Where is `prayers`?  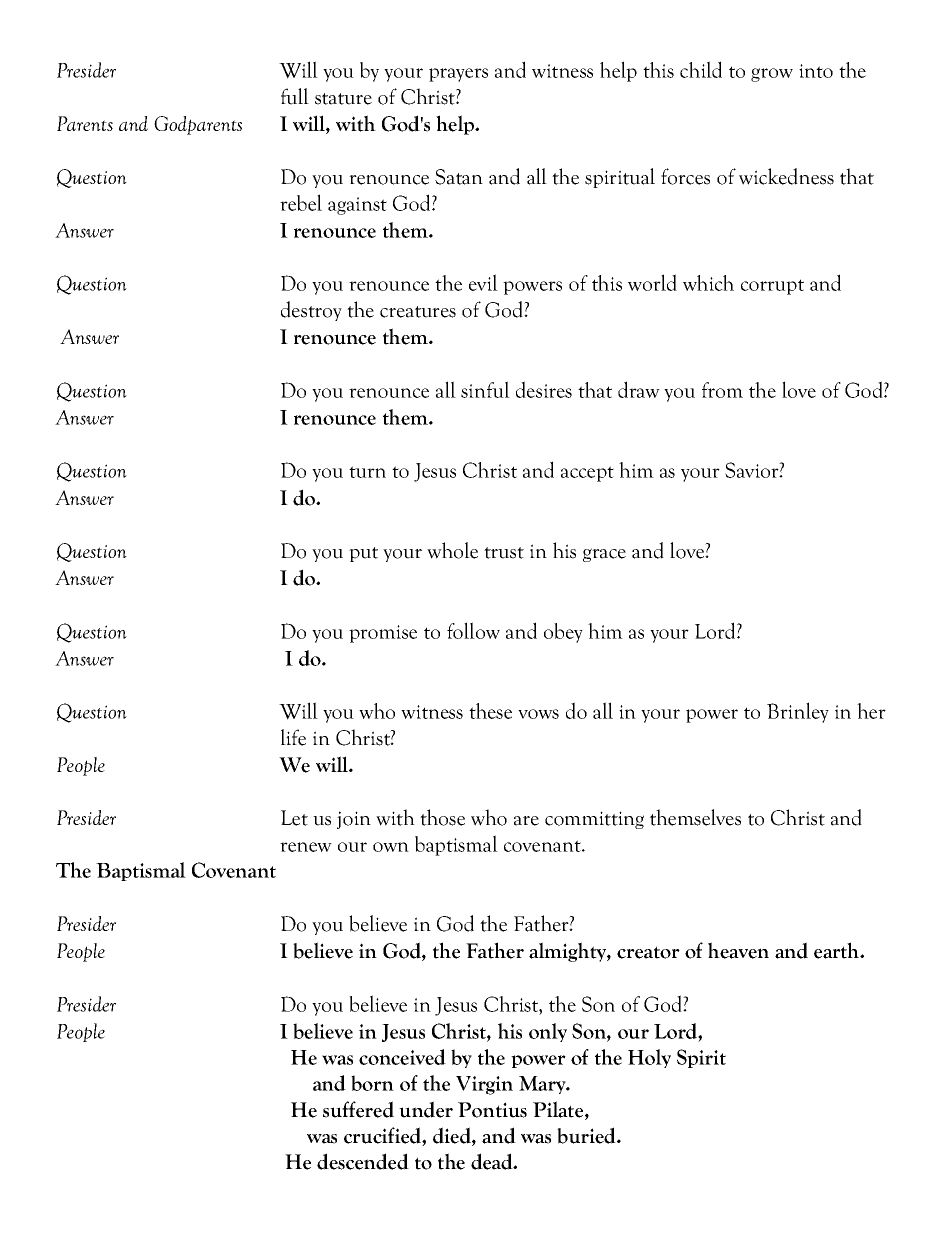
prayers is located at coordinates (458, 75).
